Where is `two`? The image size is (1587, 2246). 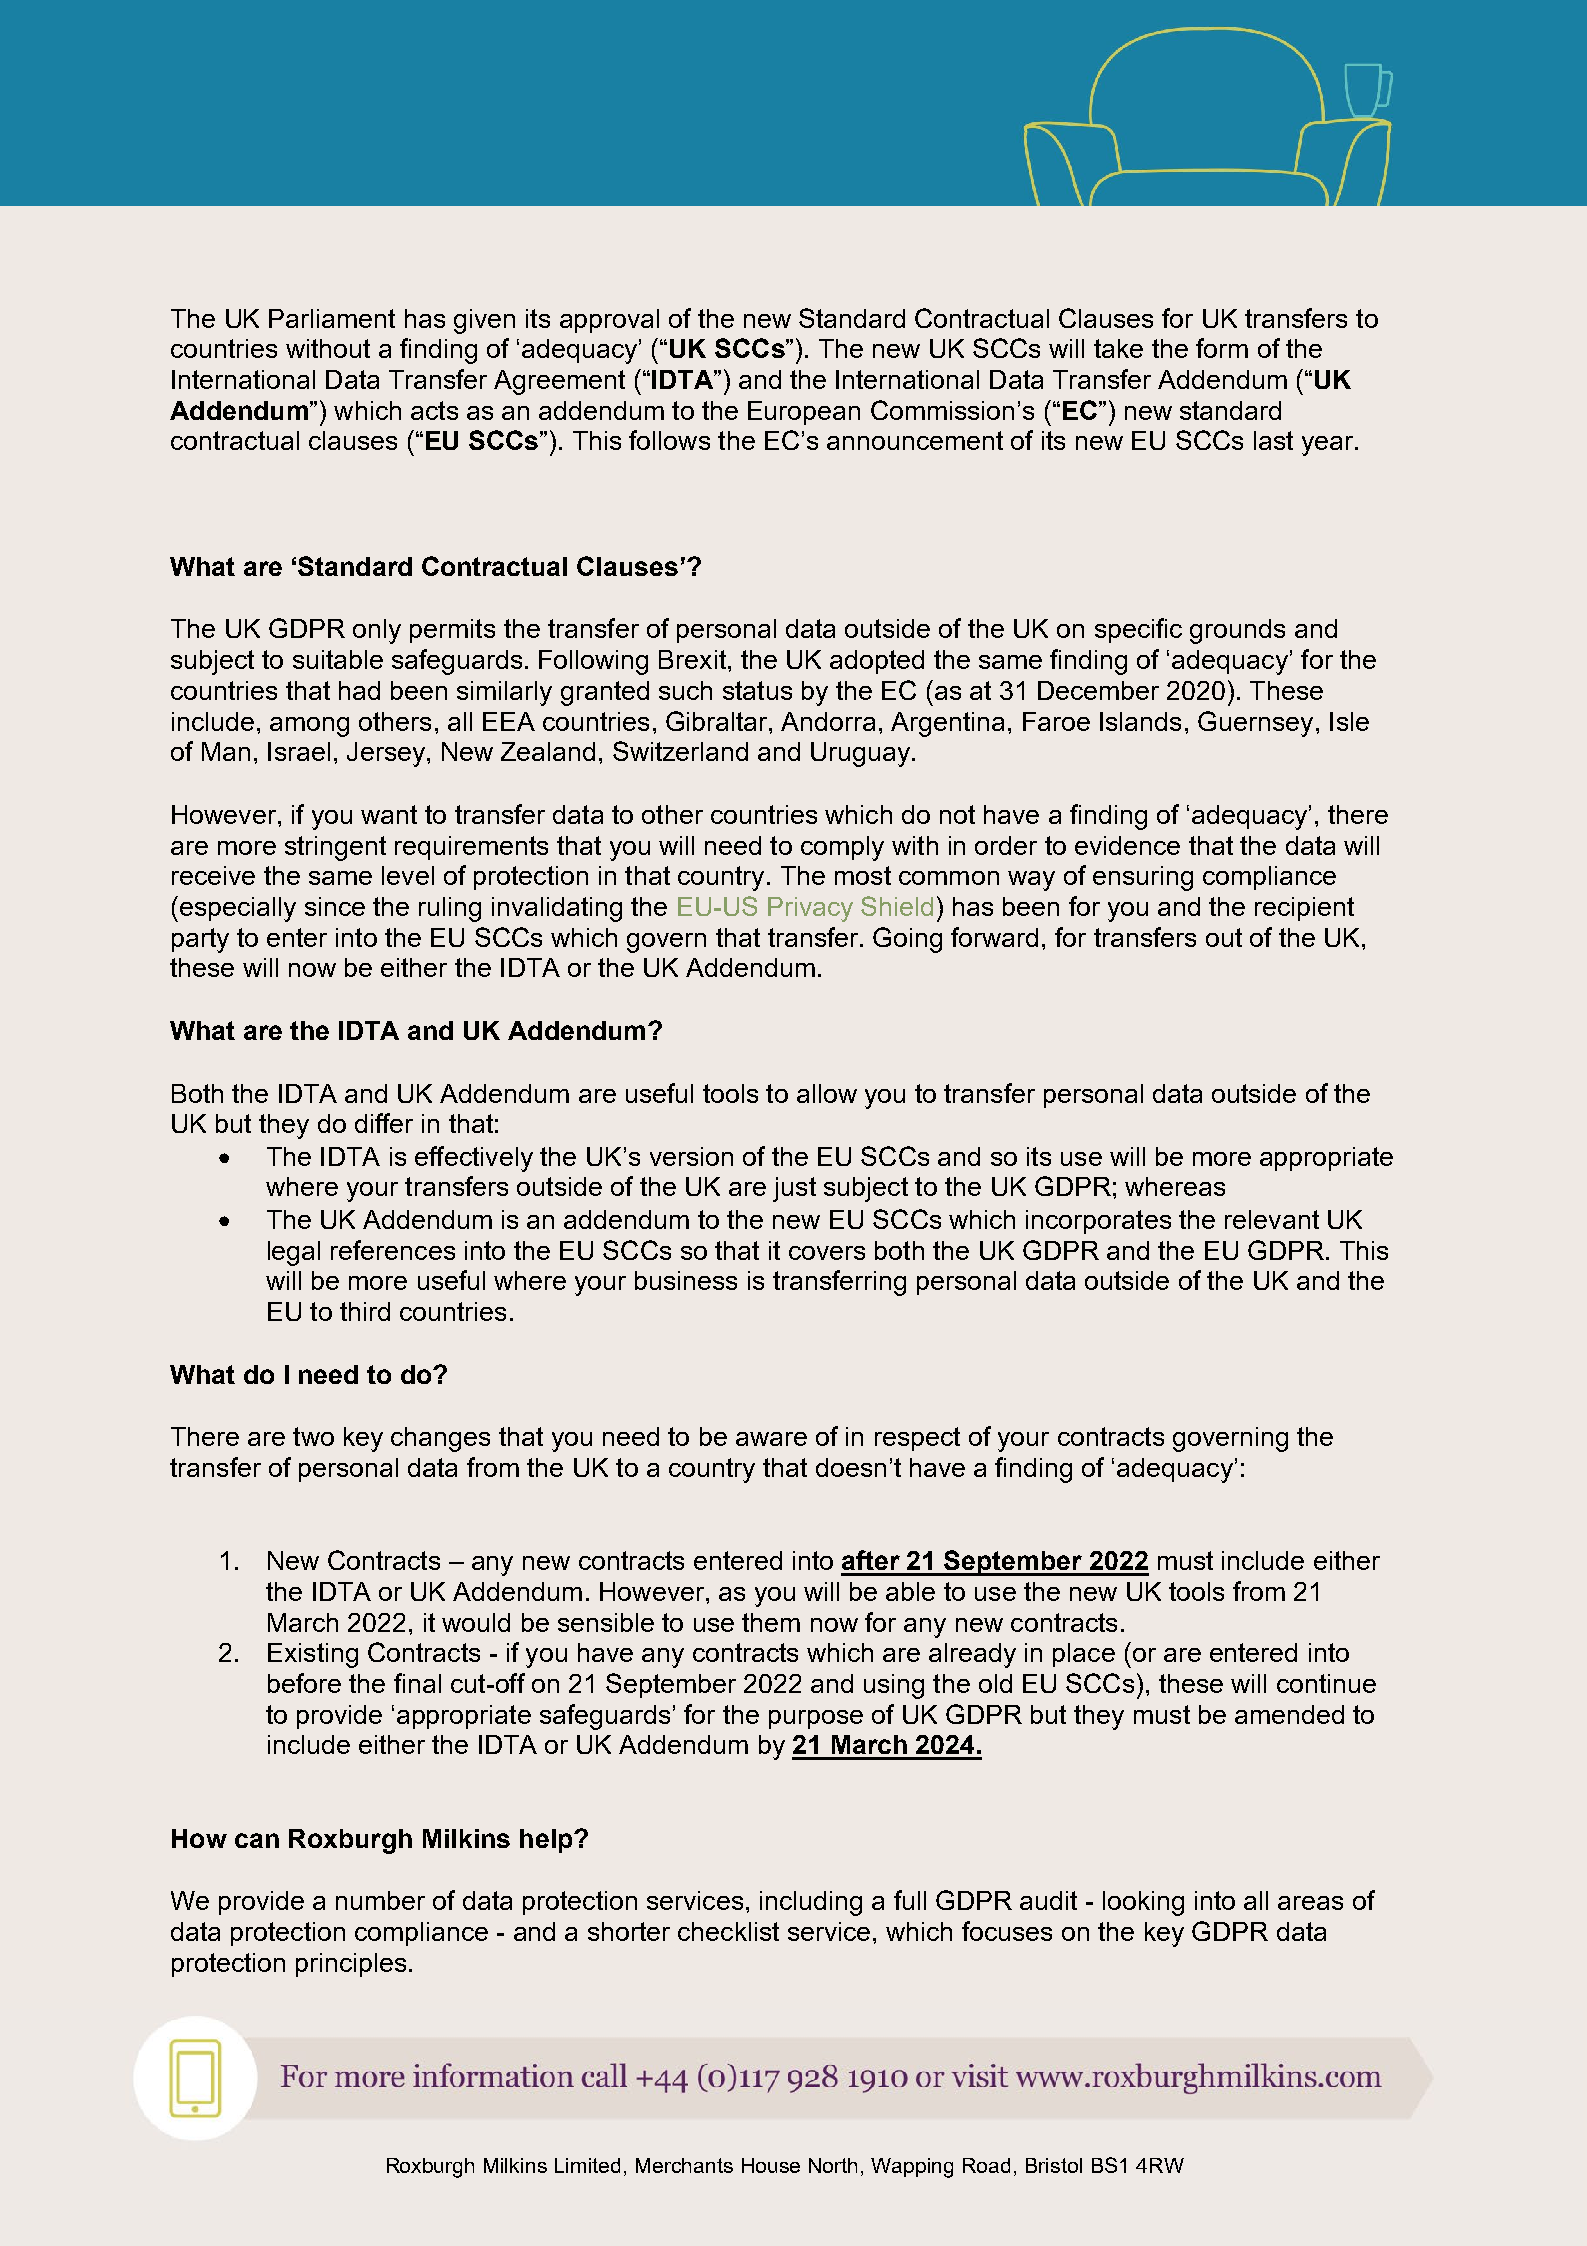 two is located at coordinates (313, 1436).
